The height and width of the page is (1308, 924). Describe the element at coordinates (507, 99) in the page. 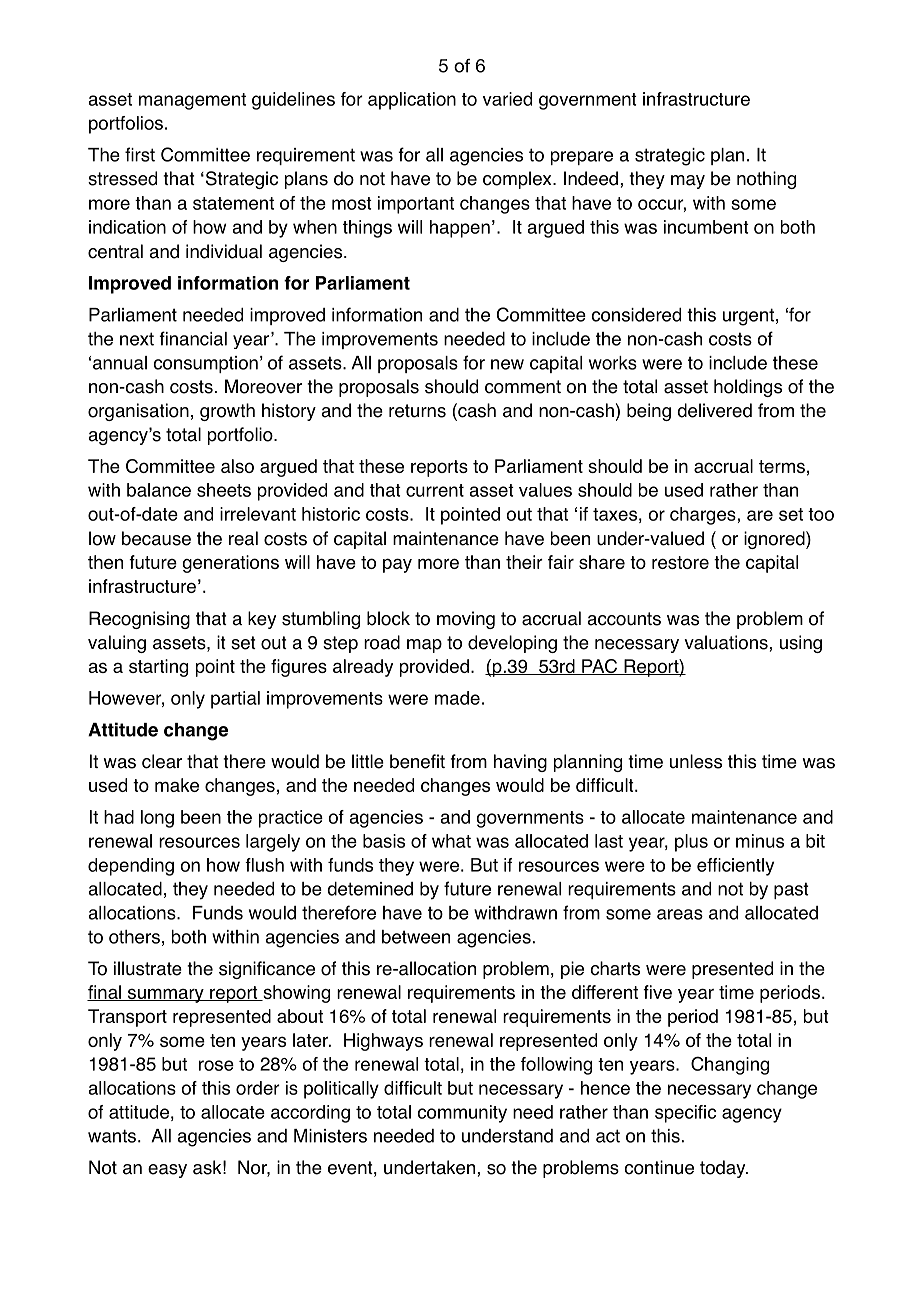

I see `varied` at that location.
